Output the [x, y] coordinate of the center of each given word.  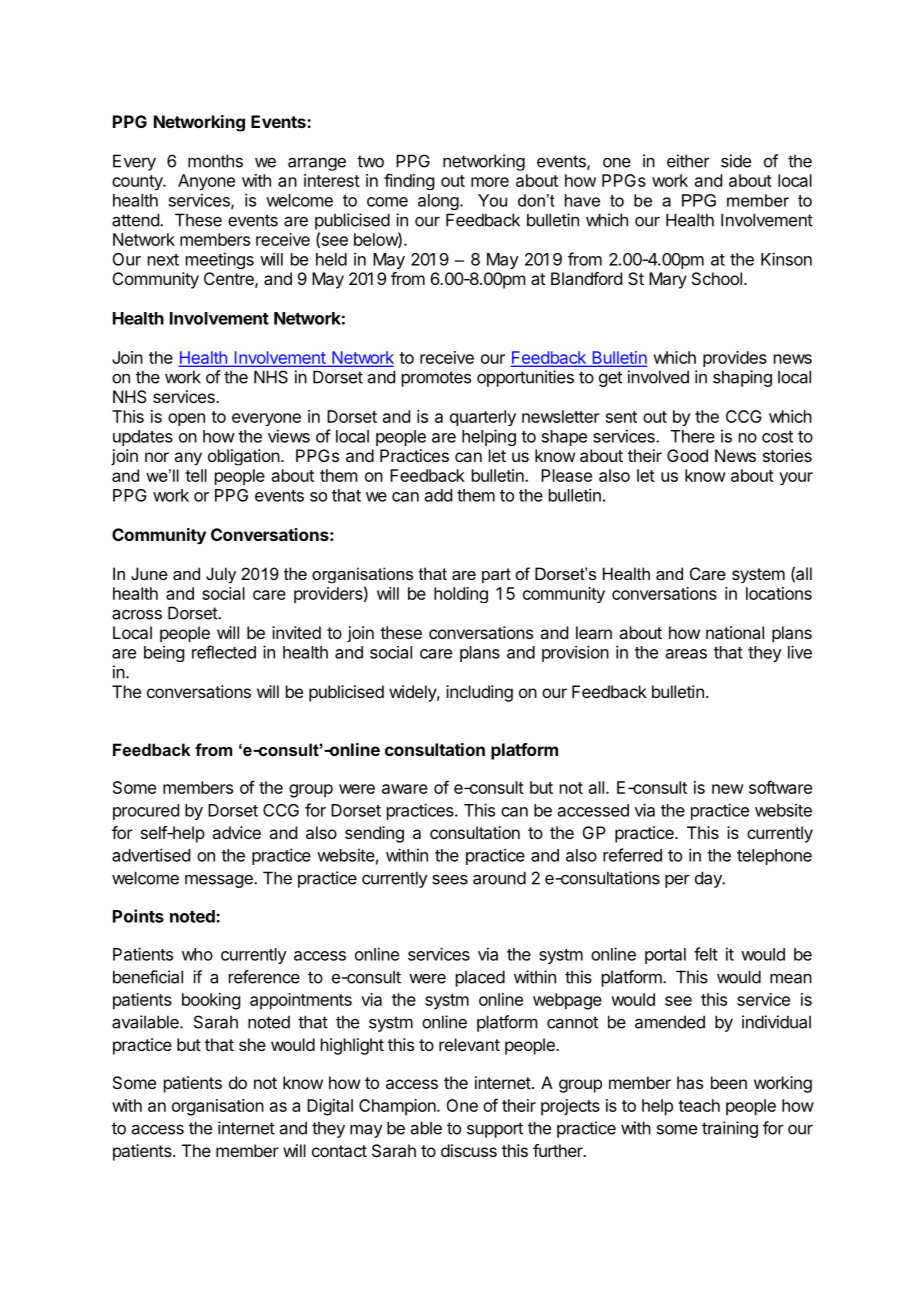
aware [405, 789]
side [736, 161]
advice [236, 832]
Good [687, 455]
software [780, 787]
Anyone [206, 182]
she [252, 1044]
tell [196, 475]
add [438, 495]
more [490, 182]
